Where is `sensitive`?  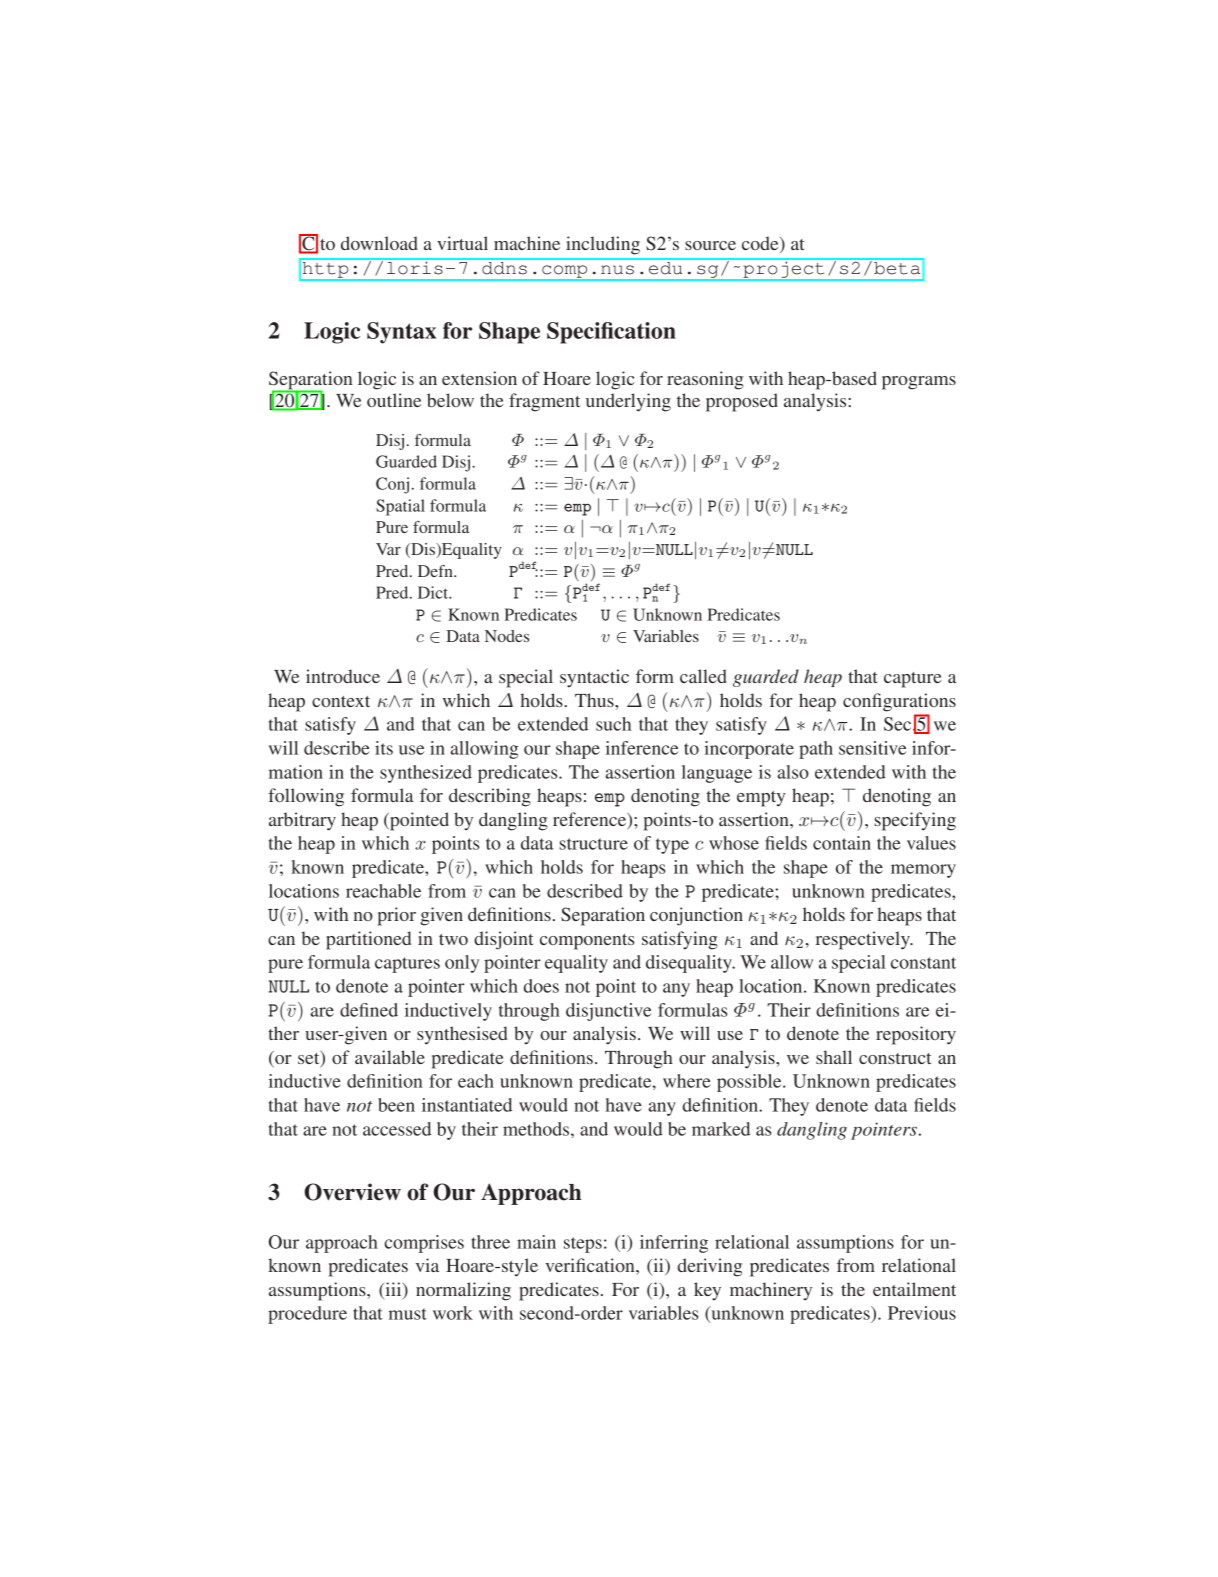 sensitive is located at coordinates (872, 748).
